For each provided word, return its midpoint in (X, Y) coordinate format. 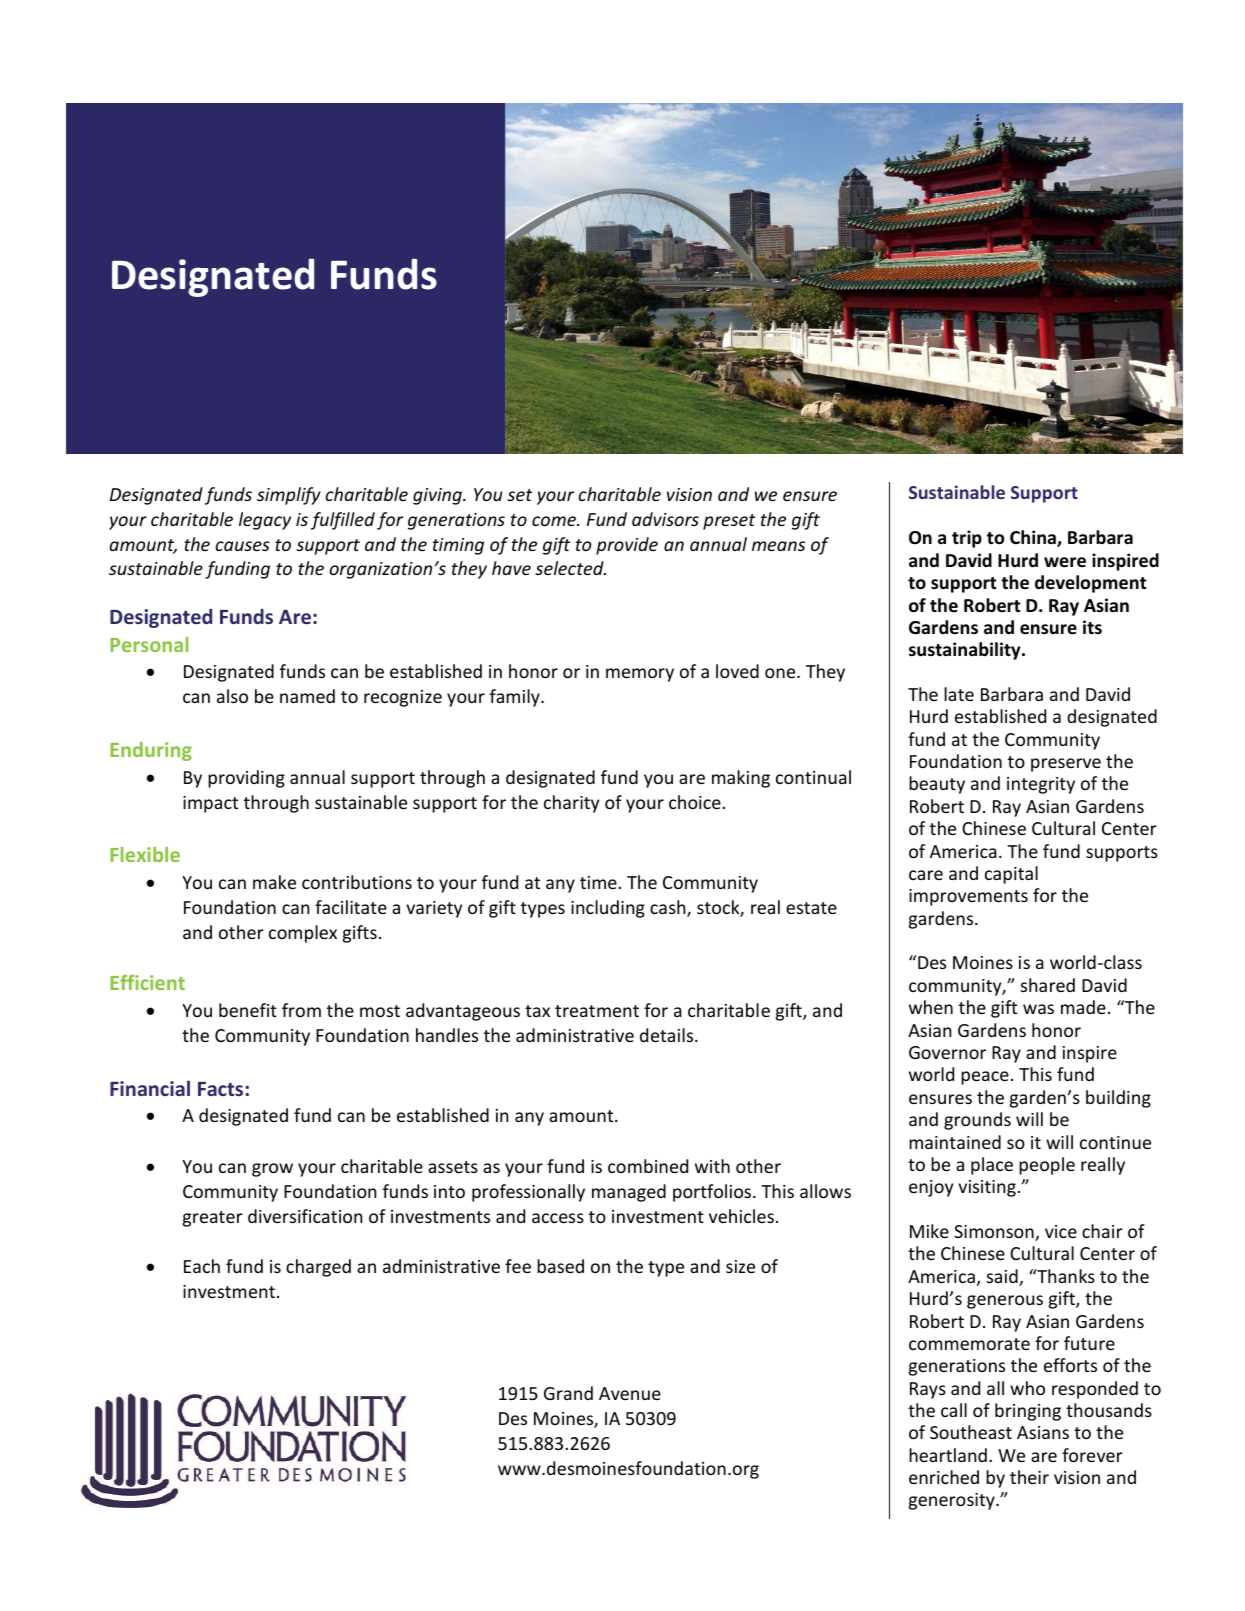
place (992, 1166)
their (1029, 1477)
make (274, 882)
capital (1011, 875)
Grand (568, 1393)
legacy (265, 521)
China (1034, 538)
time (599, 882)
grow (272, 1170)
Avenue (630, 1393)
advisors (665, 519)
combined (648, 1166)
